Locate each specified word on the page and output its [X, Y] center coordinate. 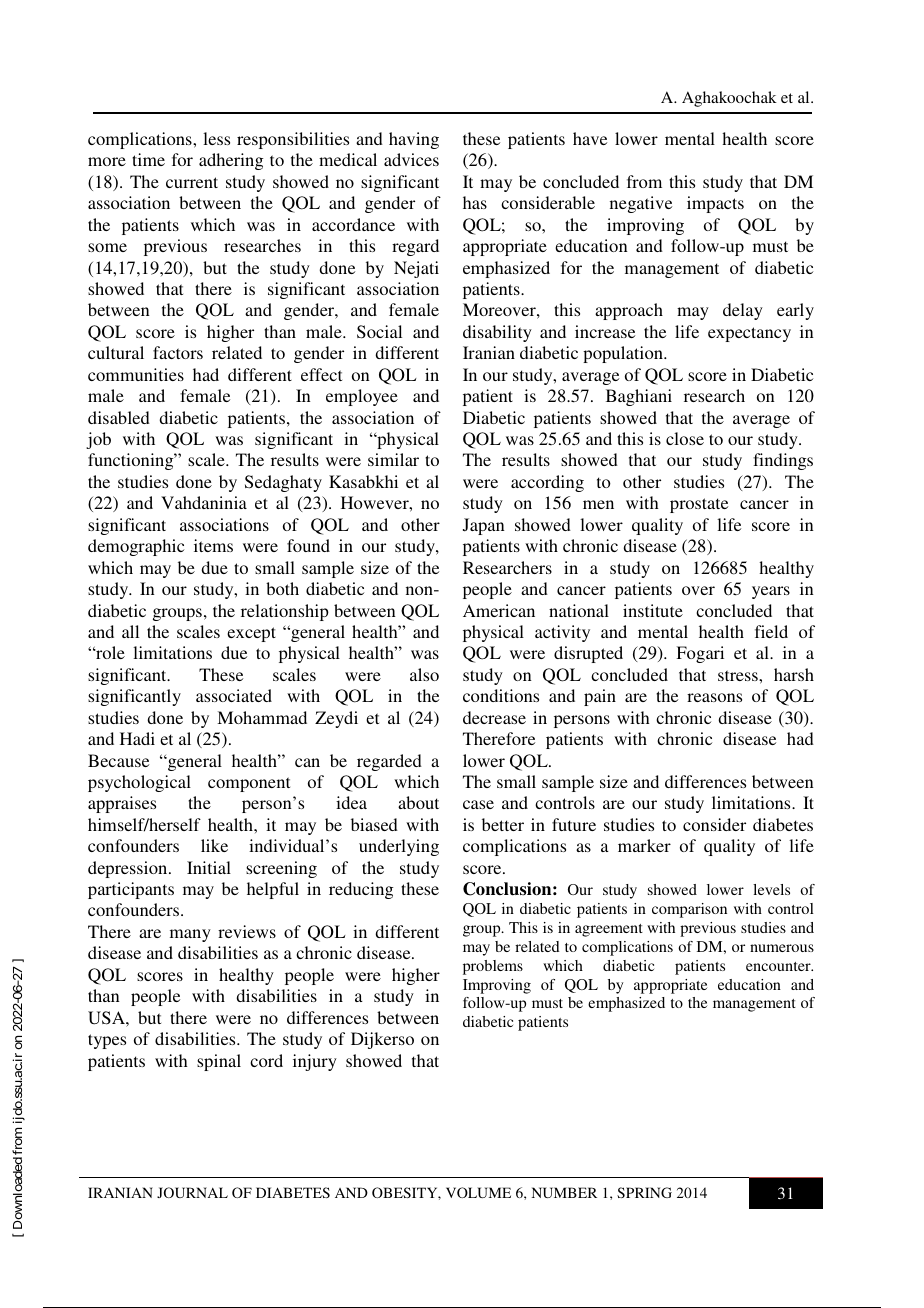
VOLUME [478, 1192]
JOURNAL [192, 1192]
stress [739, 675]
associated [234, 695]
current [192, 182]
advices [411, 159]
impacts [715, 204]
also [424, 674]
